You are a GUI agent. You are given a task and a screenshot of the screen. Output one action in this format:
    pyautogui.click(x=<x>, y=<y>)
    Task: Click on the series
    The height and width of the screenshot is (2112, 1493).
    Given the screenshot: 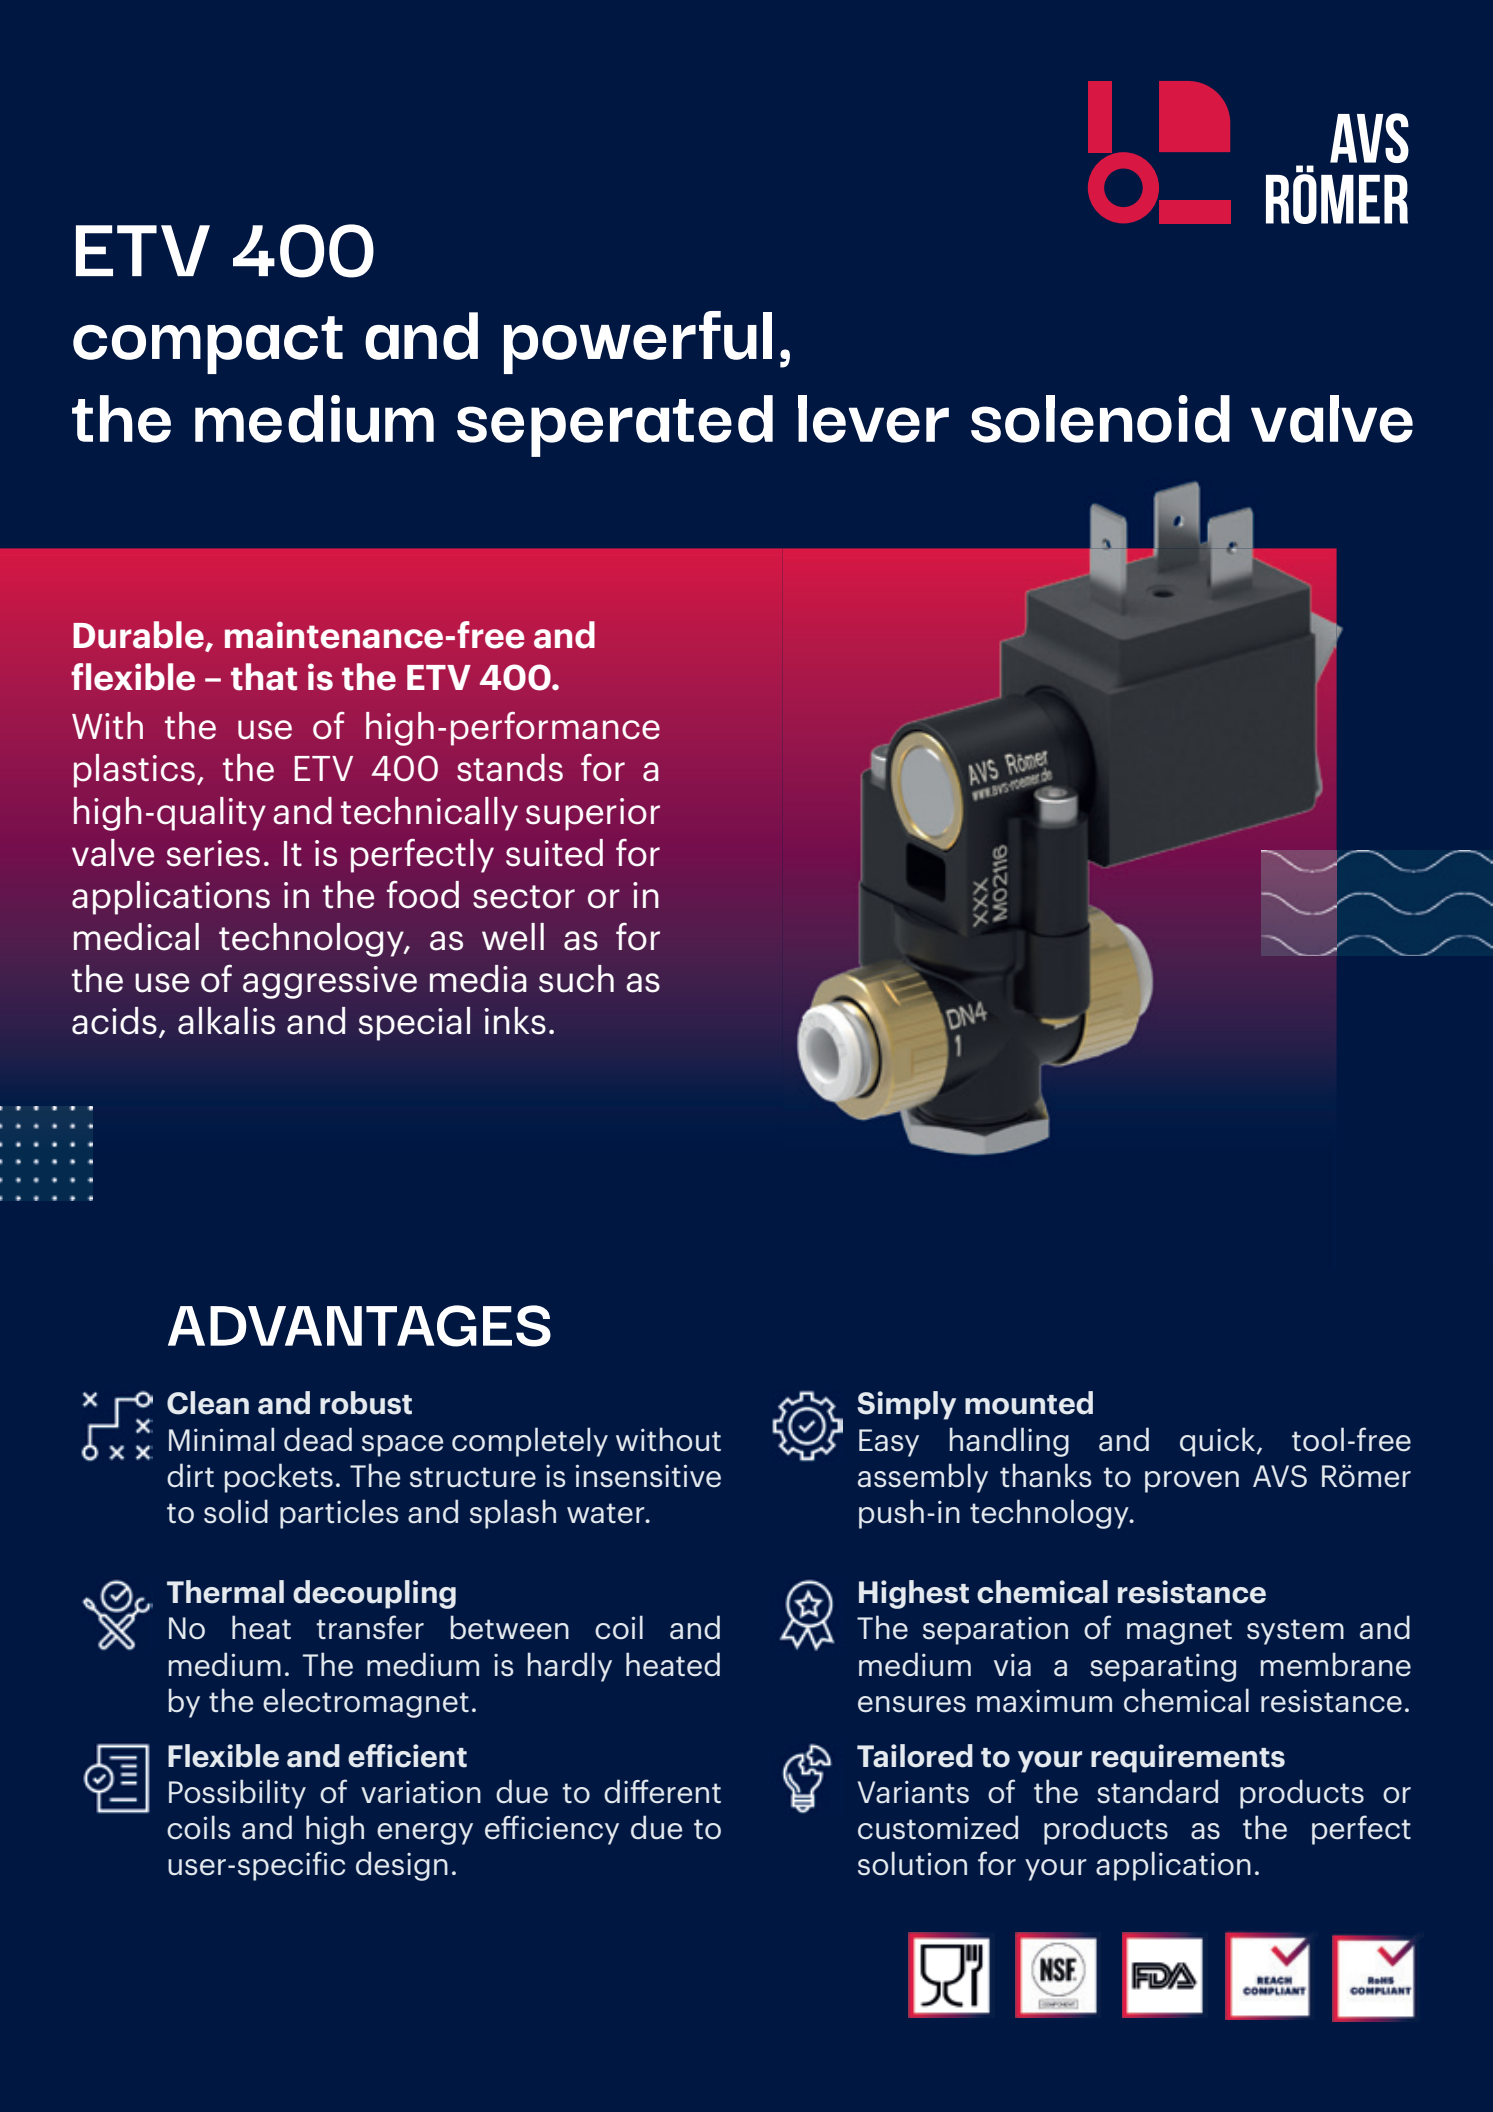 What is the action you would take?
    pyautogui.click(x=213, y=853)
